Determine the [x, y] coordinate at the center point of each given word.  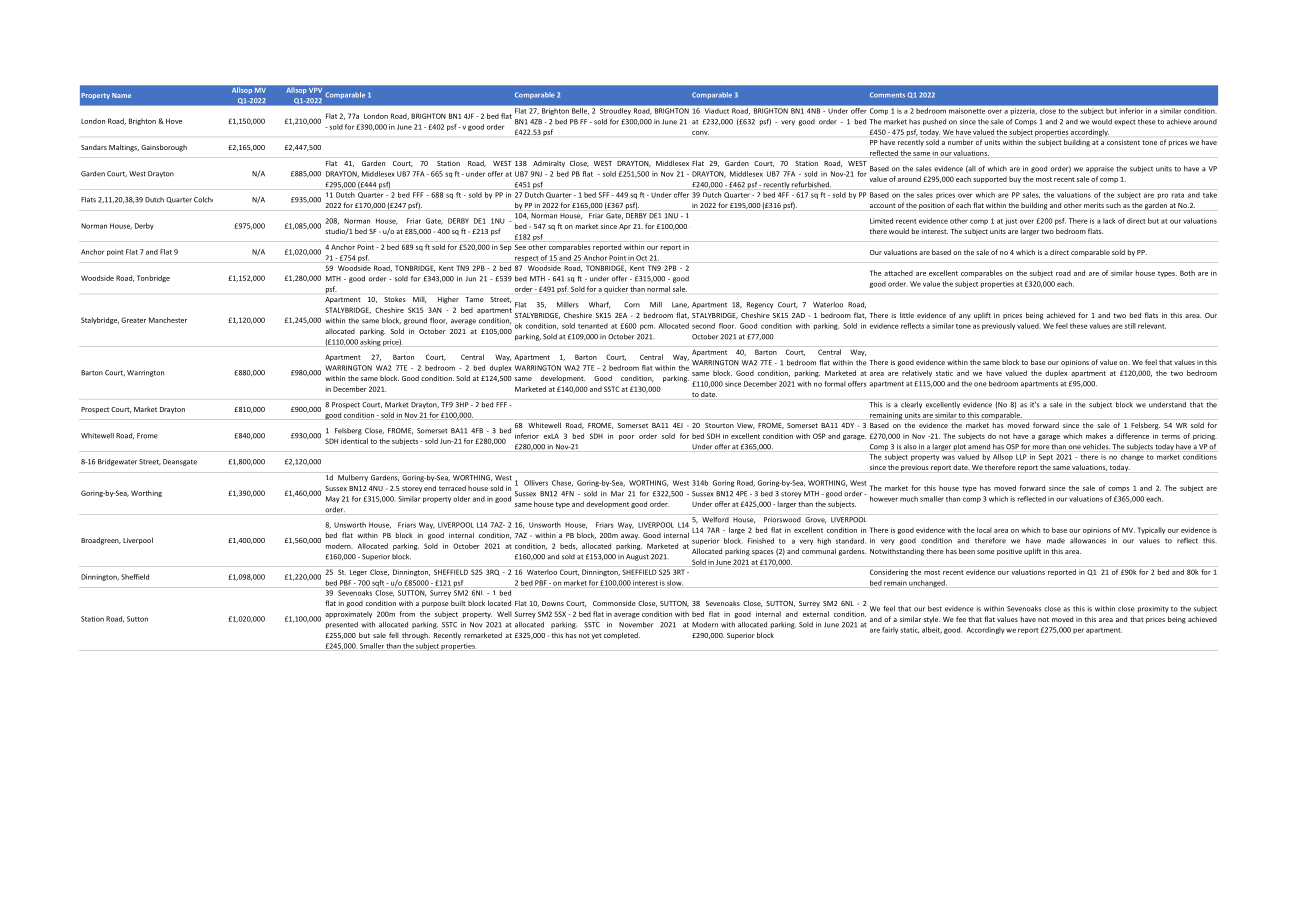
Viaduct [717, 111]
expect [1125, 123]
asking [370, 342]
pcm [647, 327]
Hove [174, 121]
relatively [917, 373]
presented [342, 625]
